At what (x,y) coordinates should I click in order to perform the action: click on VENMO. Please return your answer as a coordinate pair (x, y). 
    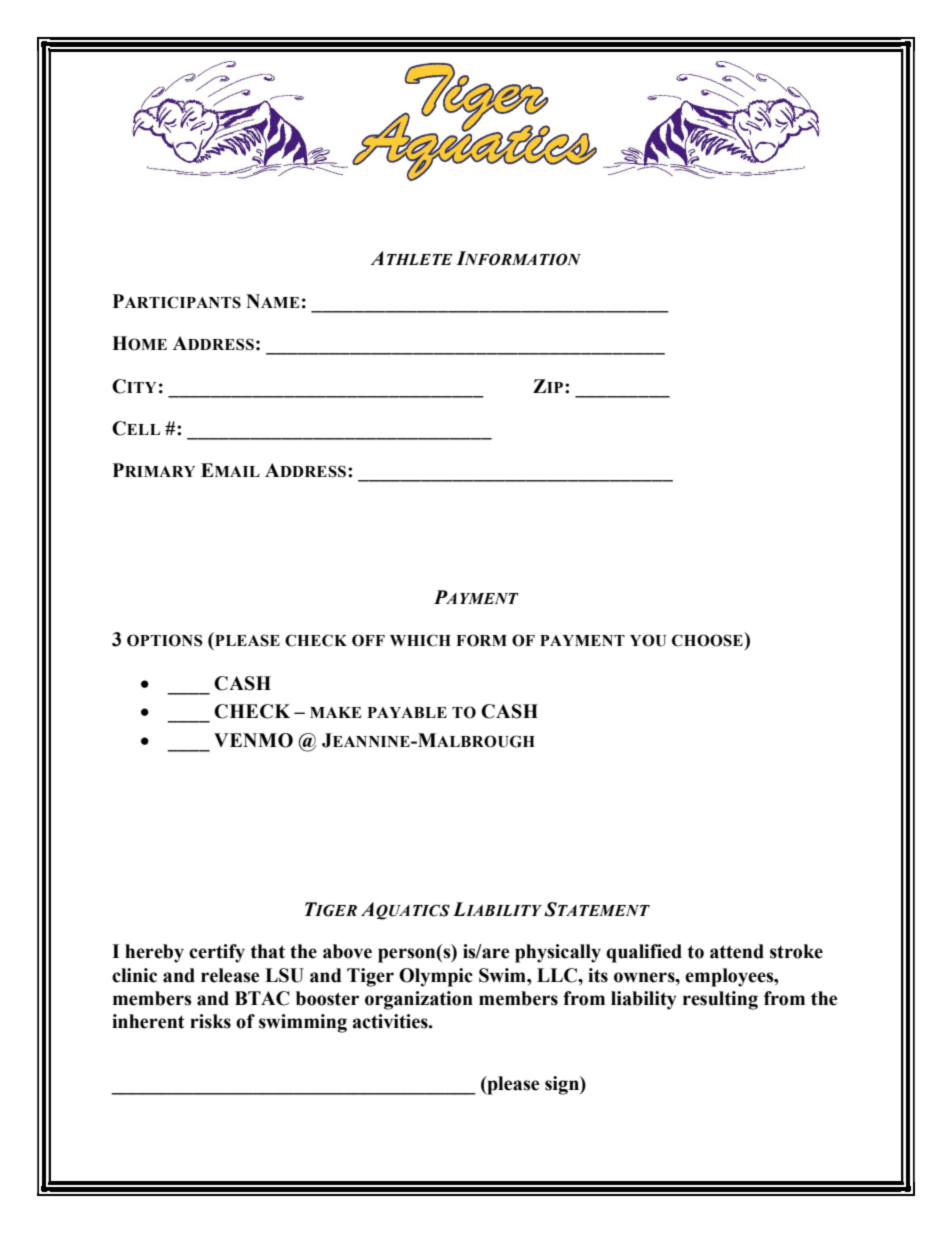
    Looking at the image, I should click on (253, 740).
